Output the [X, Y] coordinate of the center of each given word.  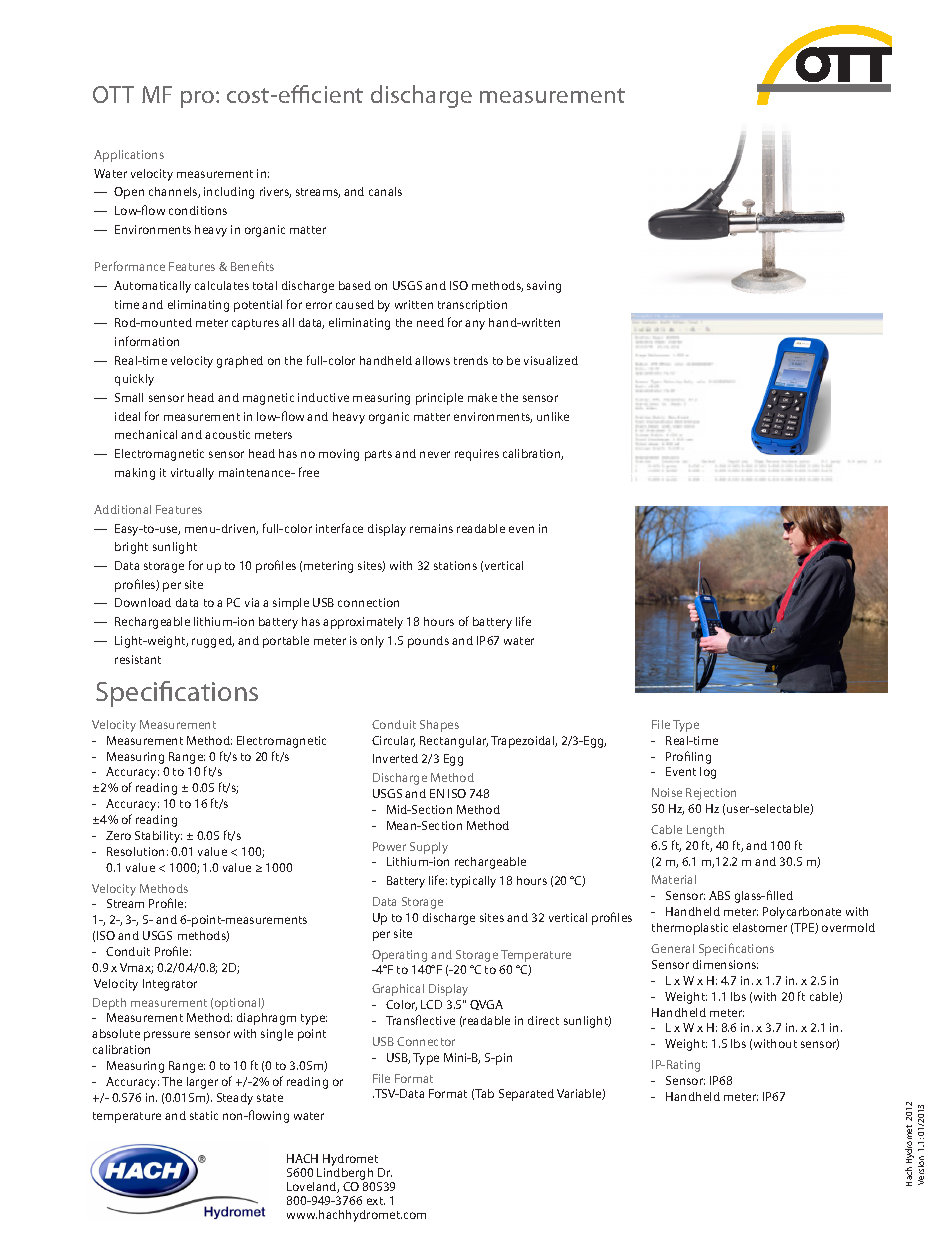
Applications [129, 156]
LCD [431, 1004]
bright [131, 548]
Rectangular [454, 742]
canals [385, 191]
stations [455, 565]
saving [544, 287]
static [204, 1115]
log [708, 773]
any [475, 325]
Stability [158, 837]
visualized [551, 360]
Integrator [170, 985]
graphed [240, 362]
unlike [553, 416]
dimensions [725, 964]
